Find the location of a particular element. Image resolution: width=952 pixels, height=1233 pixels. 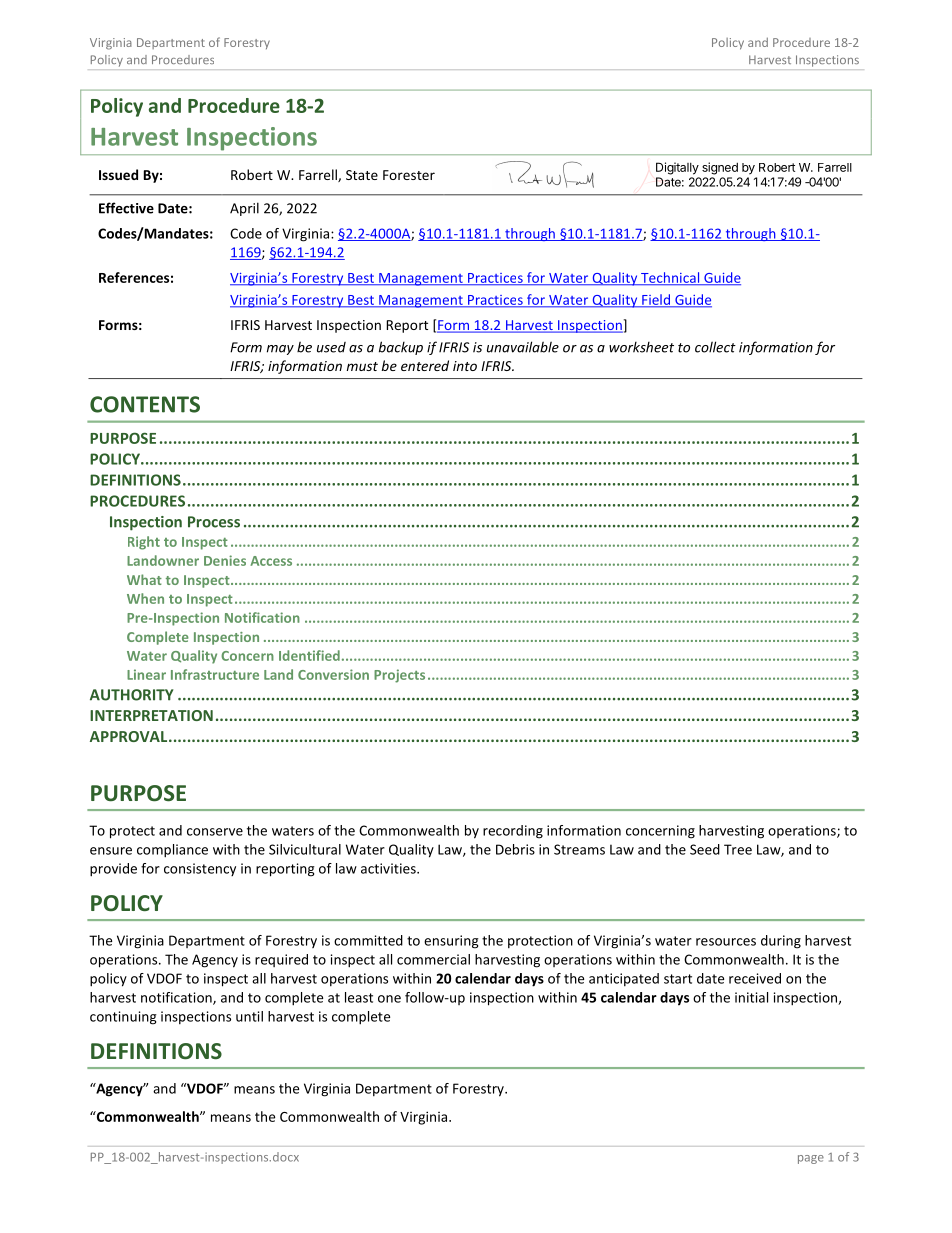

ensuring is located at coordinates (451, 942).
